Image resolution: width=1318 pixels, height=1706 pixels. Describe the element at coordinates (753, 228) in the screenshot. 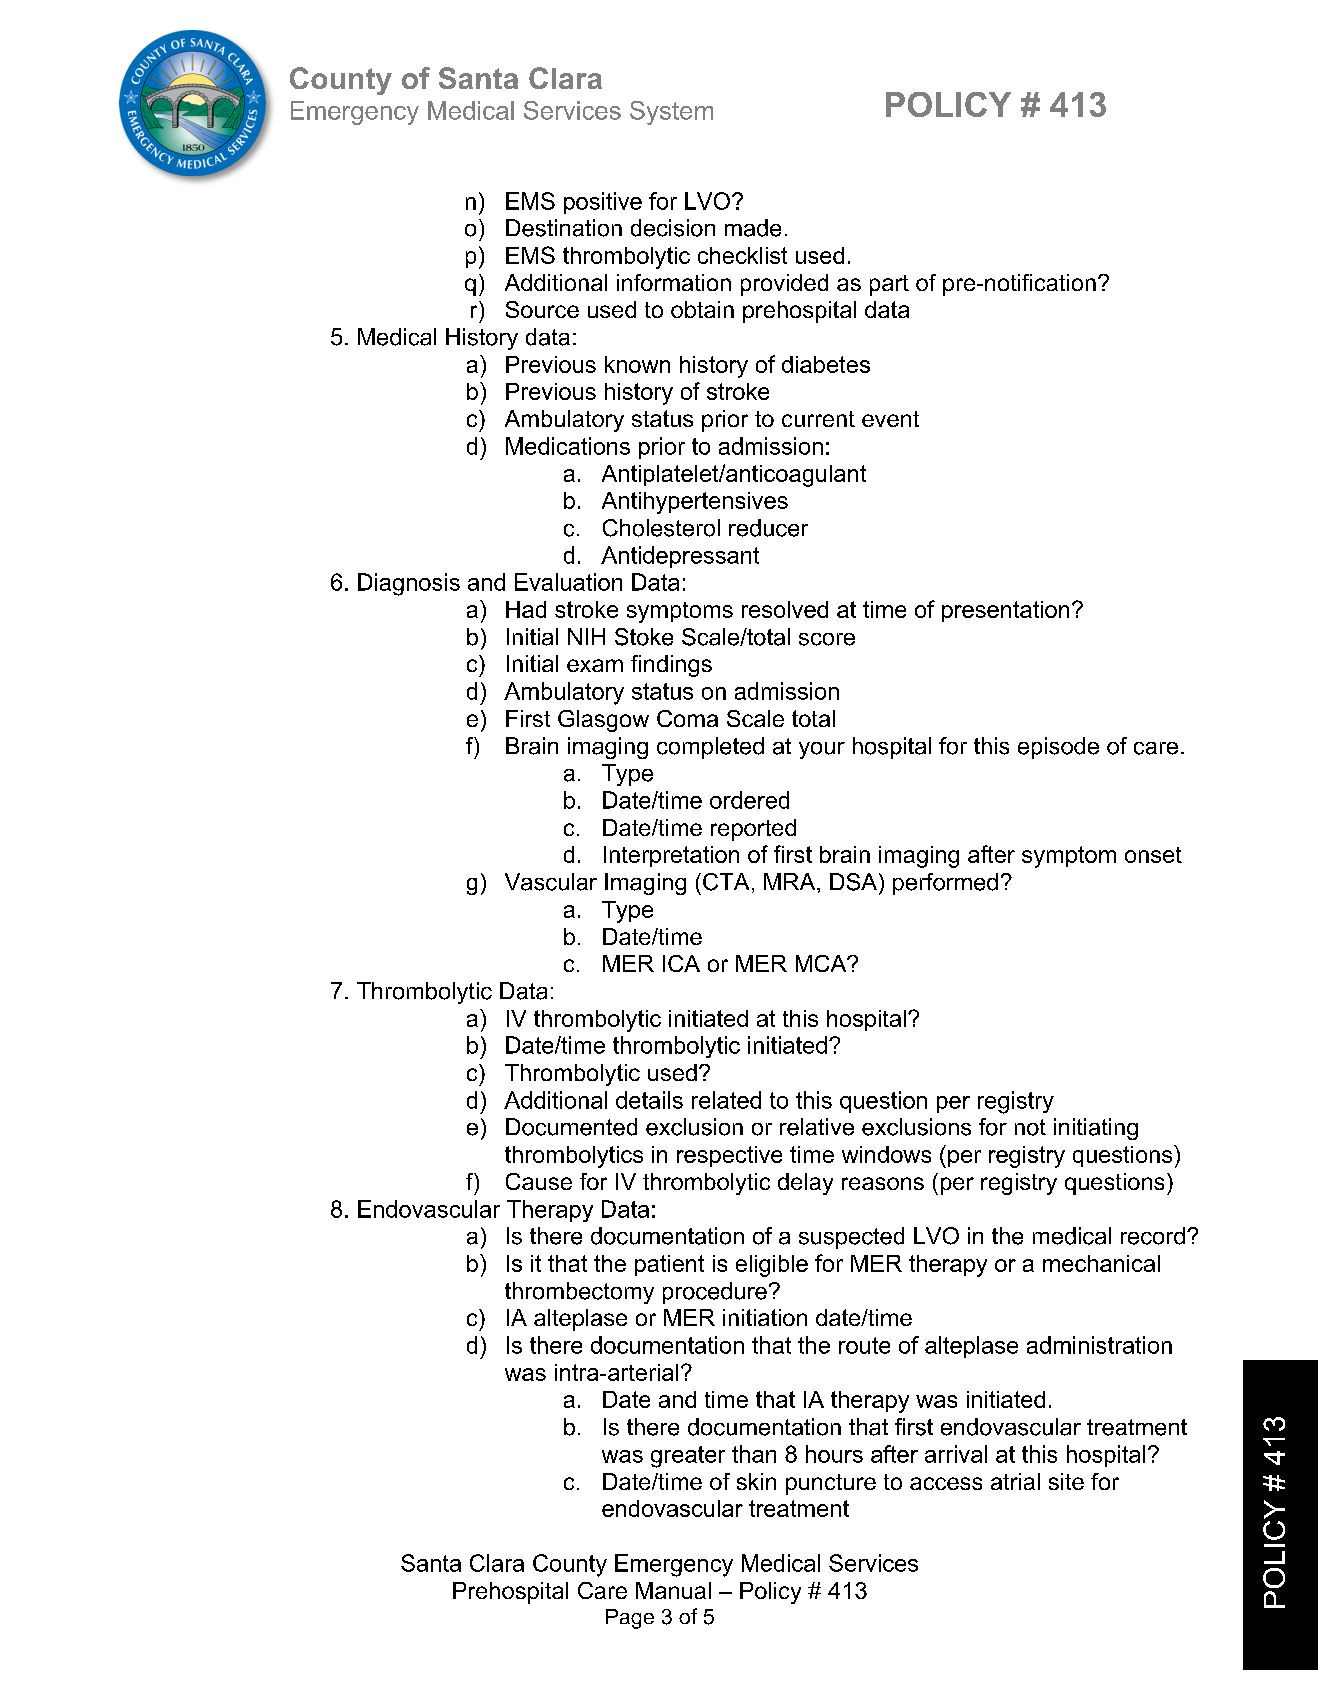

I see `made` at that location.
